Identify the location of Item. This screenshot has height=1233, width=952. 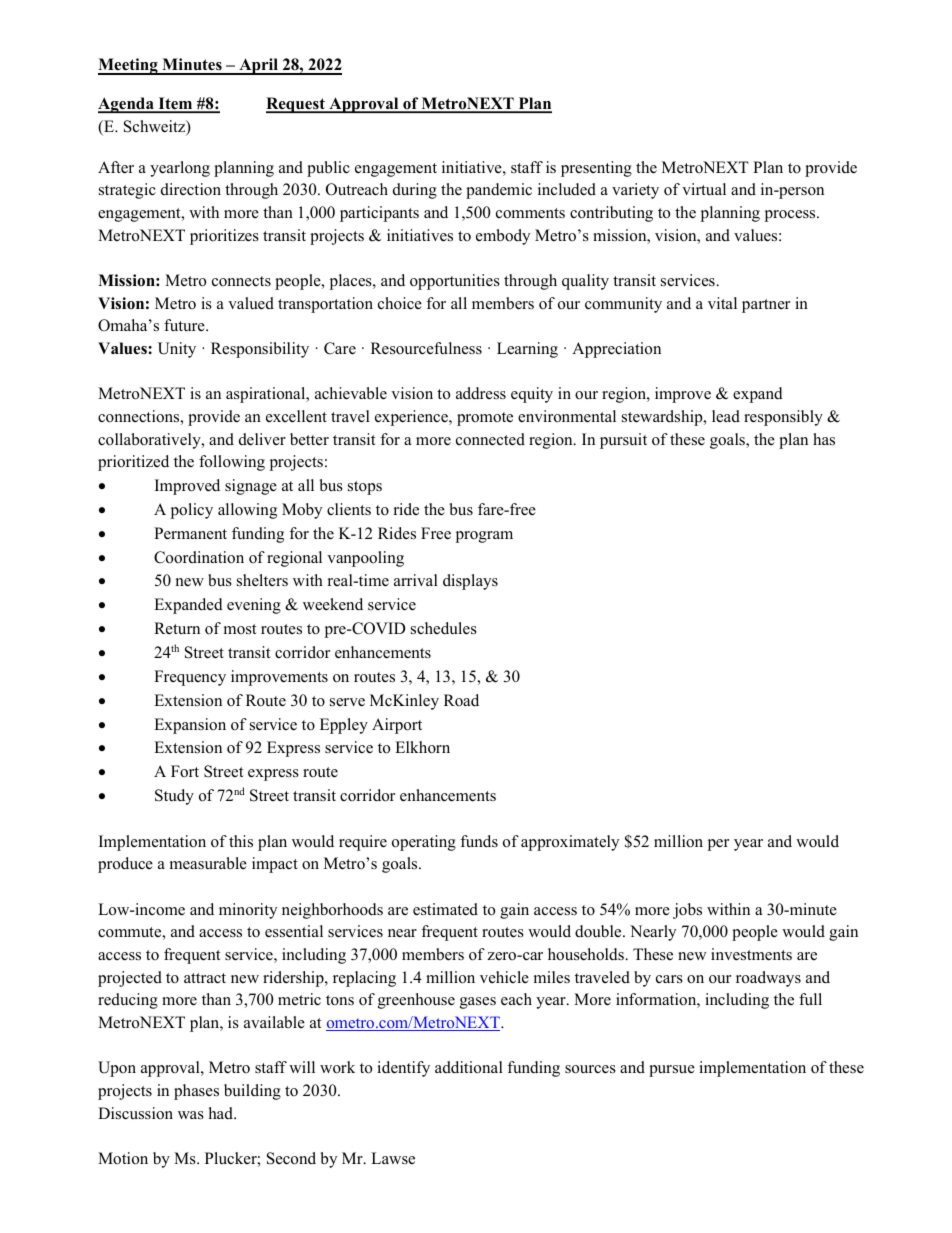
(175, 104).
